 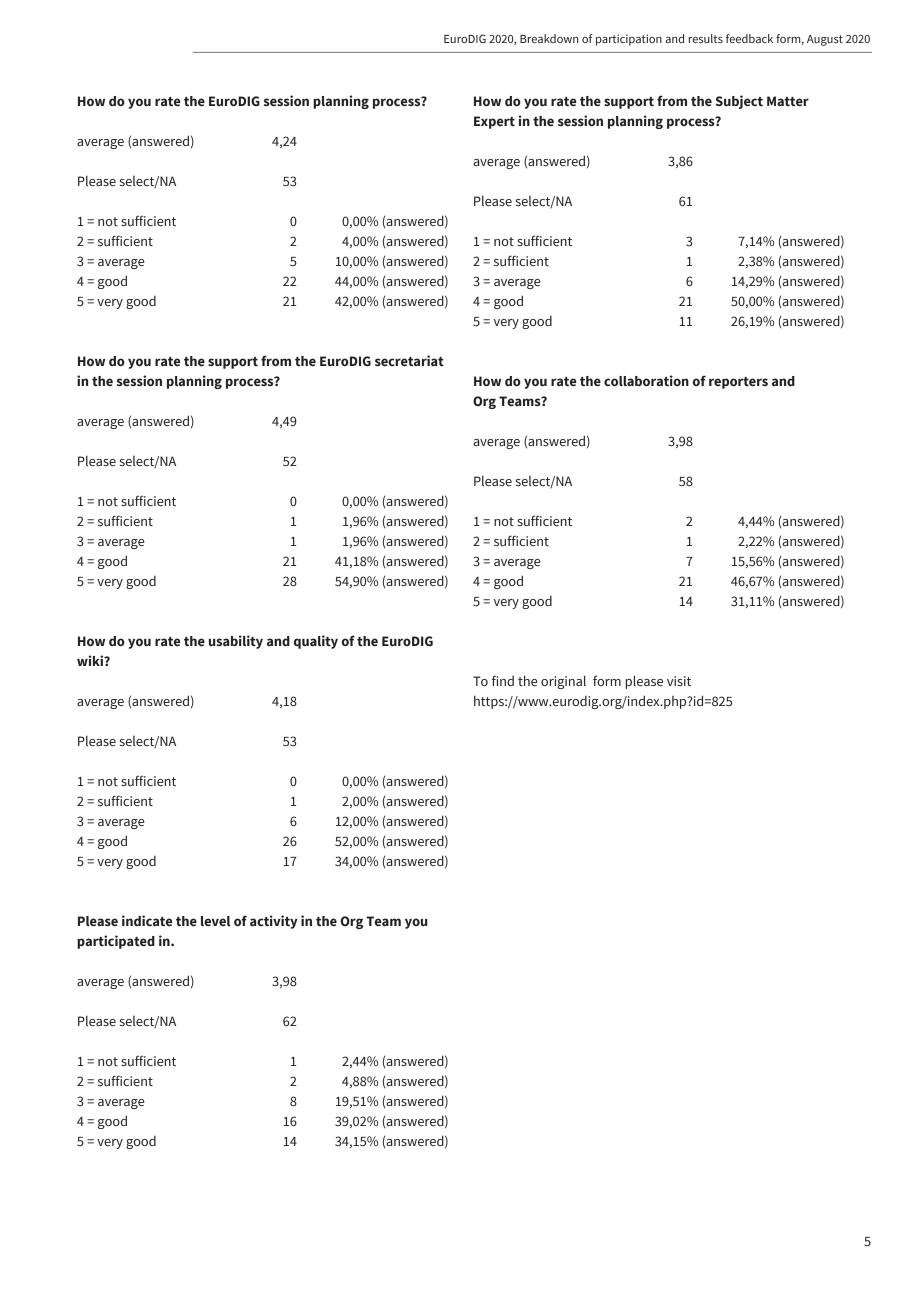 What do you see at coordinates (679, 681) in the document?
I see `visit` at bounding box center [679, 681].
